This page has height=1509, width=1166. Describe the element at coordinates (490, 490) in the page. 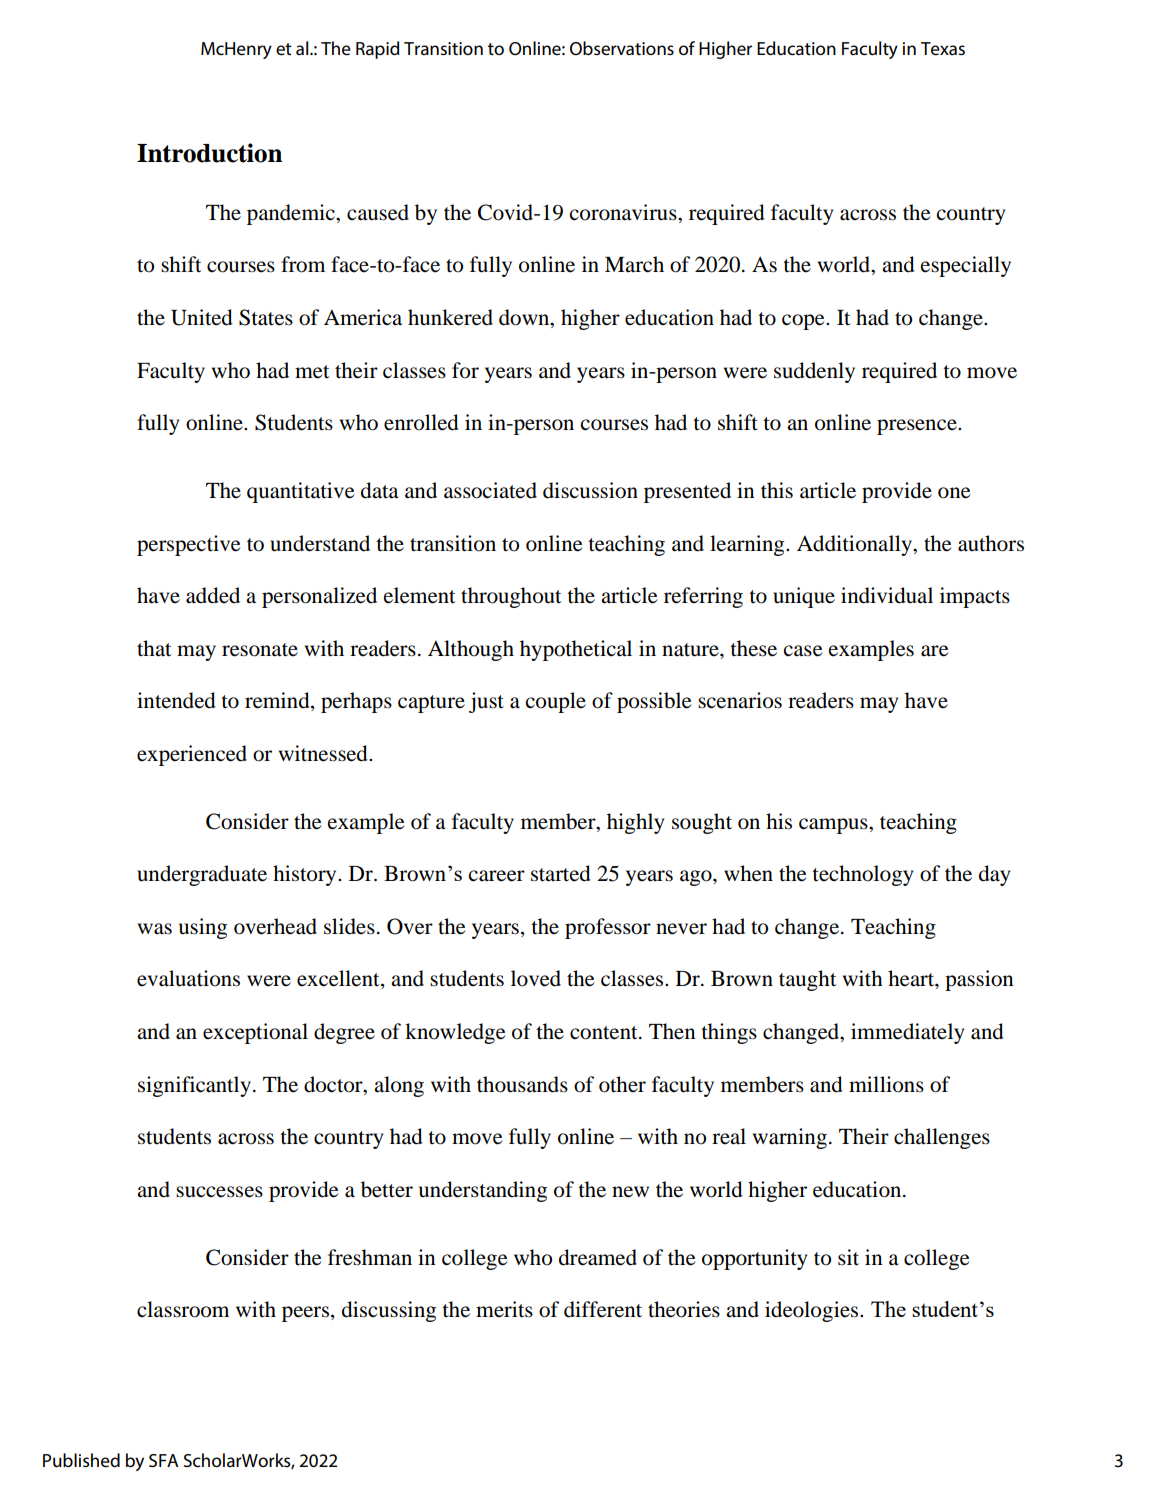

I see `associated` at that location.
